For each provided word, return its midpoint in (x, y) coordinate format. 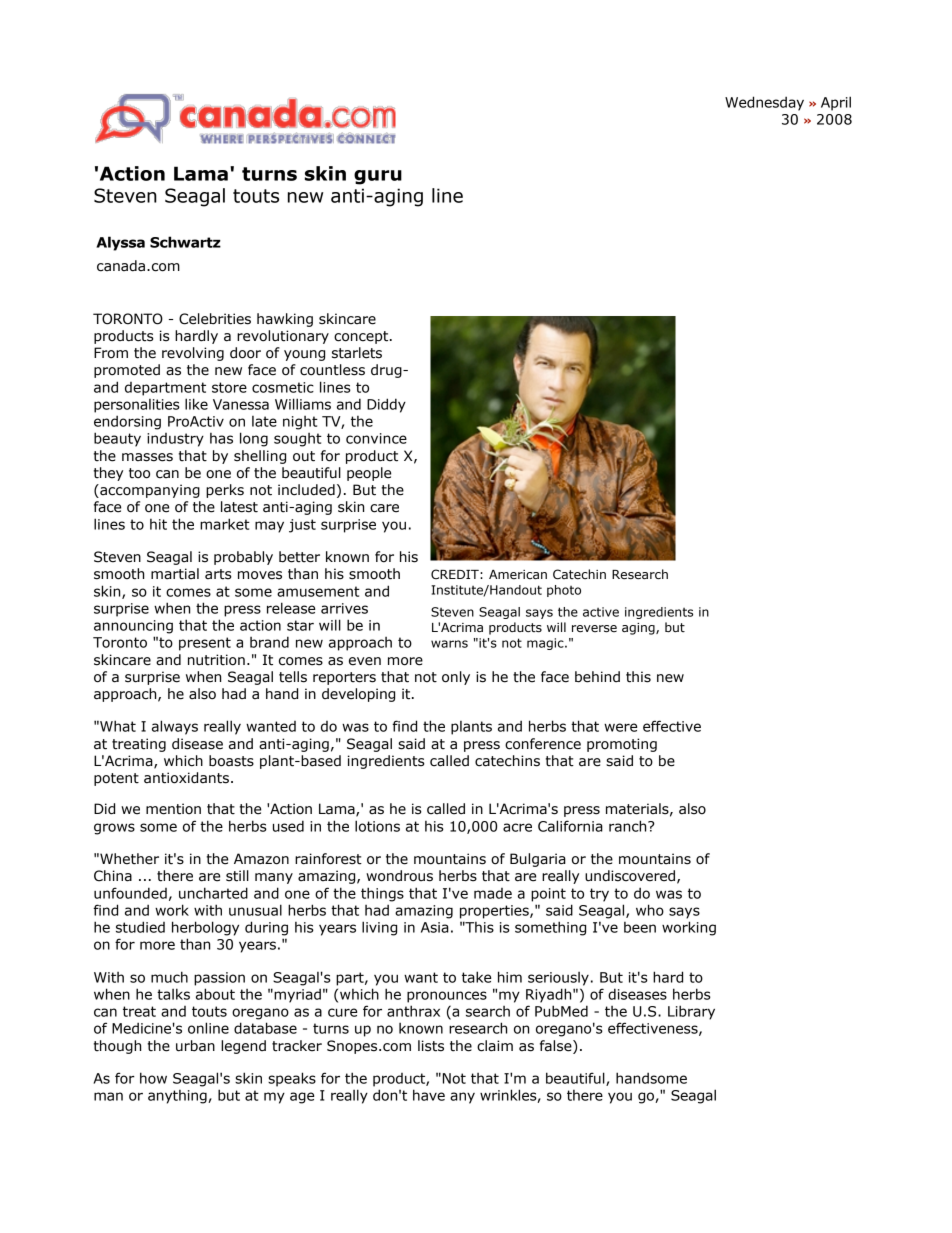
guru (378, 177)
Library (691, 1012)
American (518, 574)
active (601, 612)
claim (495, 1046)
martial (175, 574)
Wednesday (764, 103)
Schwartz (185, 242)
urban (195, 1046)
